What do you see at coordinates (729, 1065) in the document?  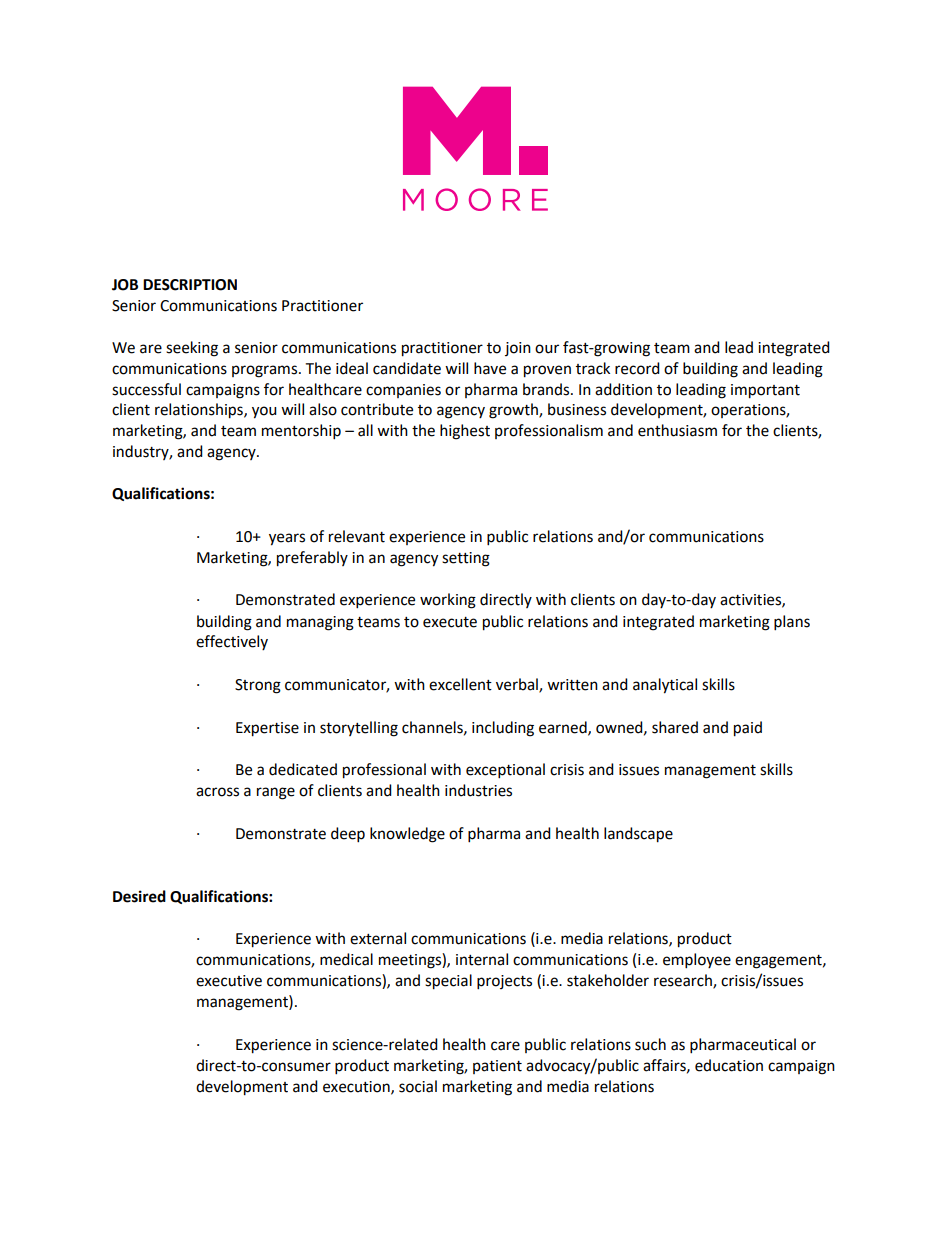 I see `education` at bounding box center [729, 1065].
